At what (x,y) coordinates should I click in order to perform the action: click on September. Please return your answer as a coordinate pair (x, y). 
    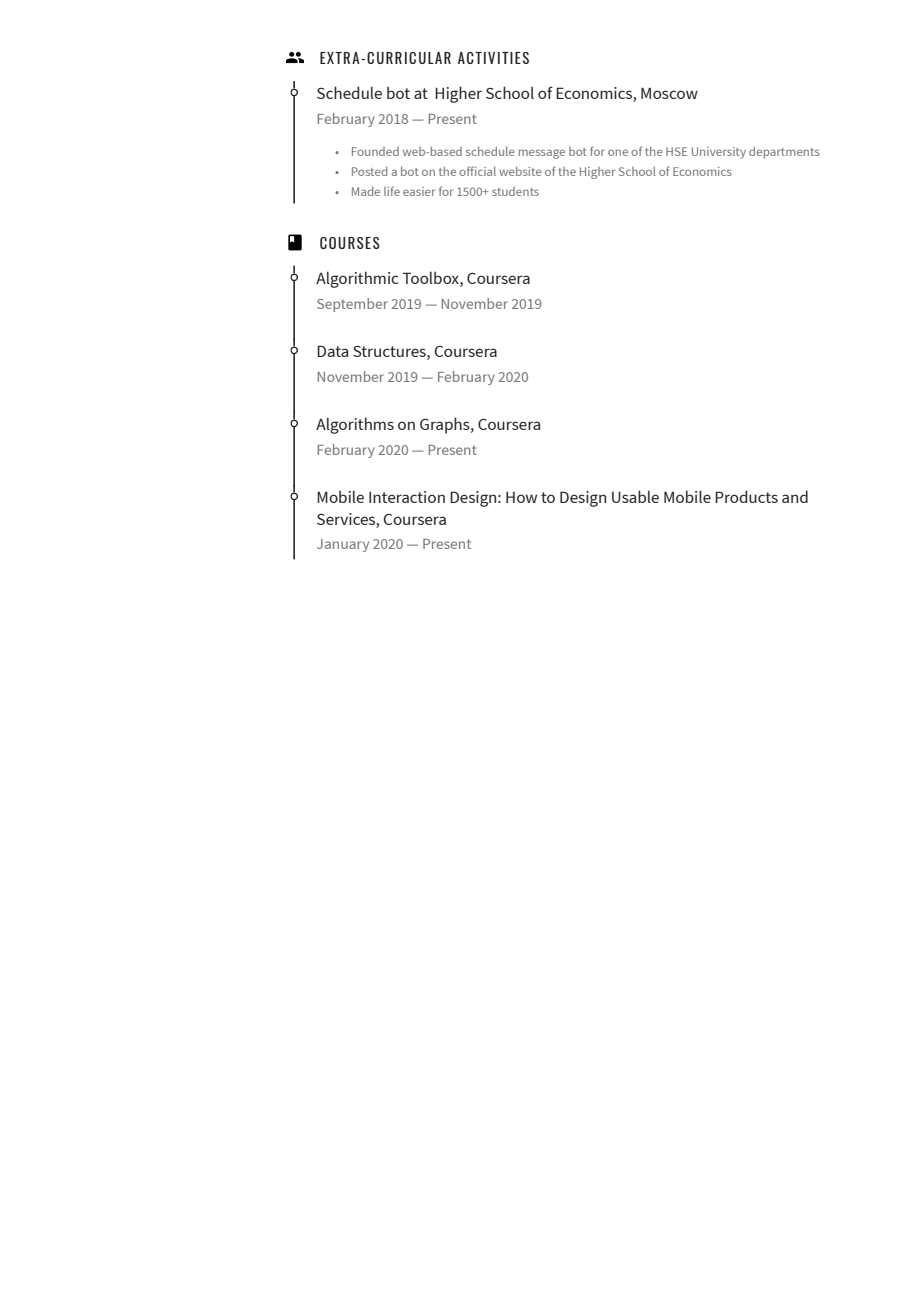
    Looking at the image, I should click on (352, 305).
